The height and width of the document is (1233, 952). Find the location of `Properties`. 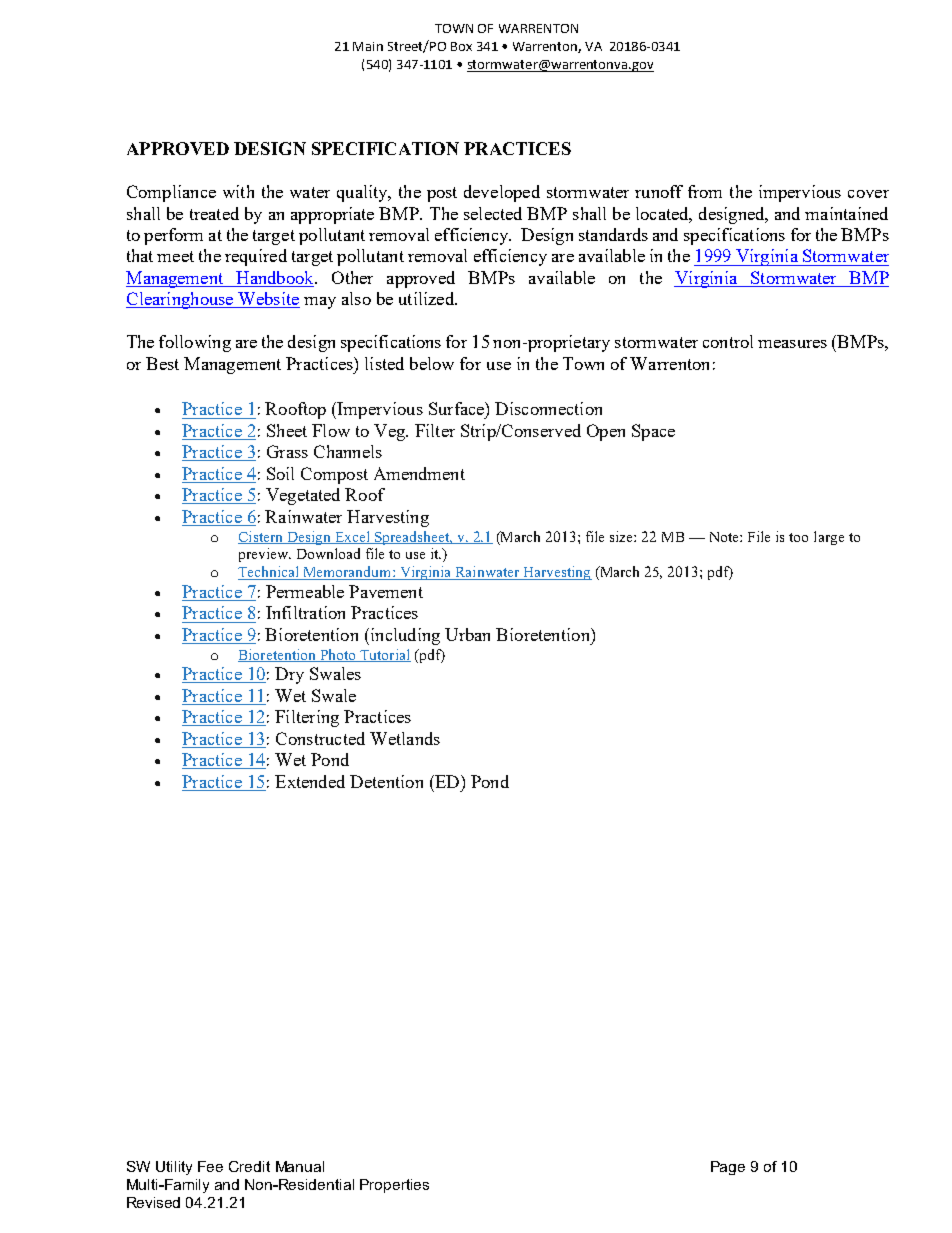

Properties is located at coordinates (394, 1186).
